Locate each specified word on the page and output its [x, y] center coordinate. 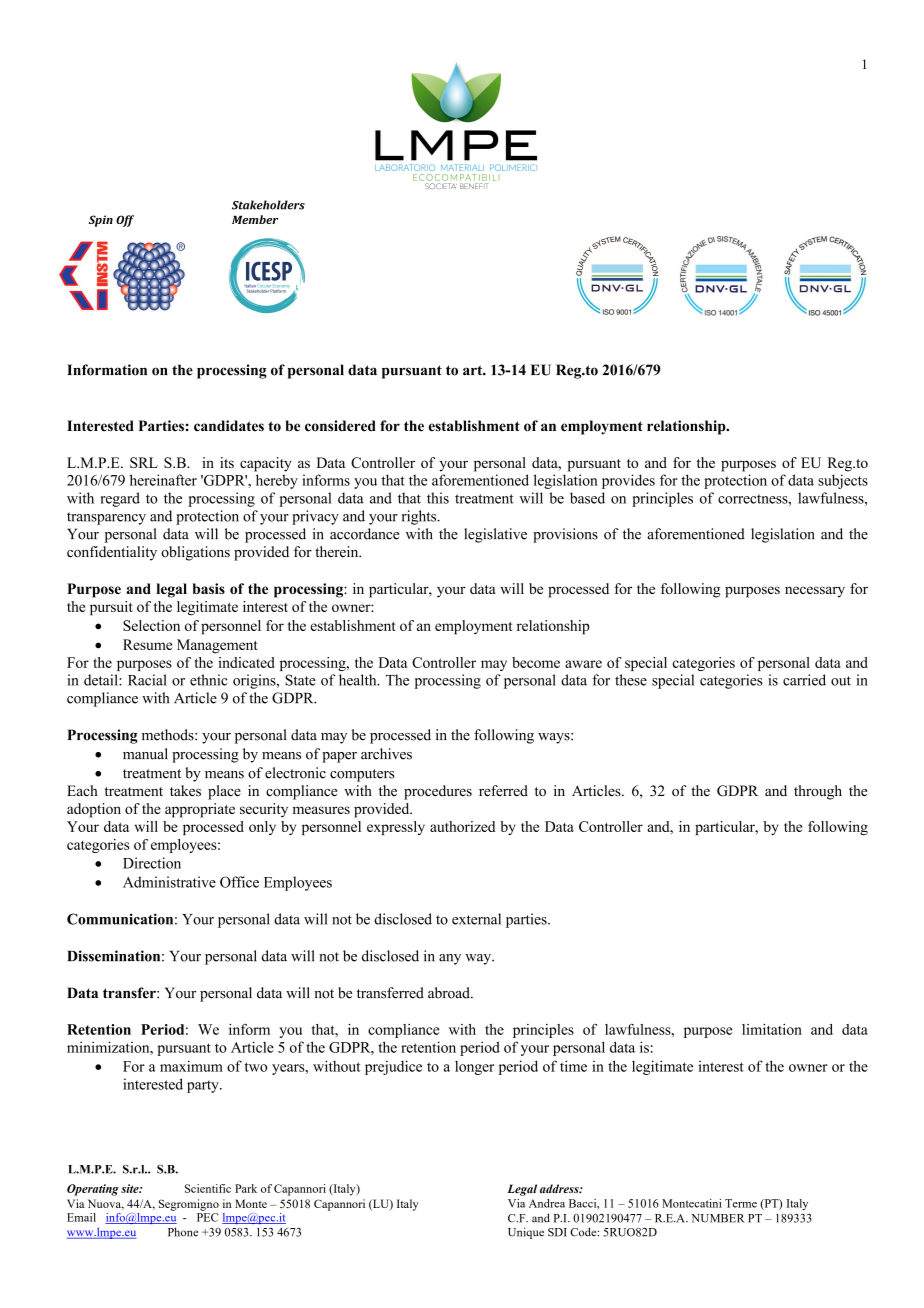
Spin [101, 221]
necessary [815, 592]
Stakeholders [268, 205]
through [818, 792]
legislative [495, 535]
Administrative [169, 882]
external [476, 919]
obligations [195, 553]
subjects [843, 481]
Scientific [208, 1188]
